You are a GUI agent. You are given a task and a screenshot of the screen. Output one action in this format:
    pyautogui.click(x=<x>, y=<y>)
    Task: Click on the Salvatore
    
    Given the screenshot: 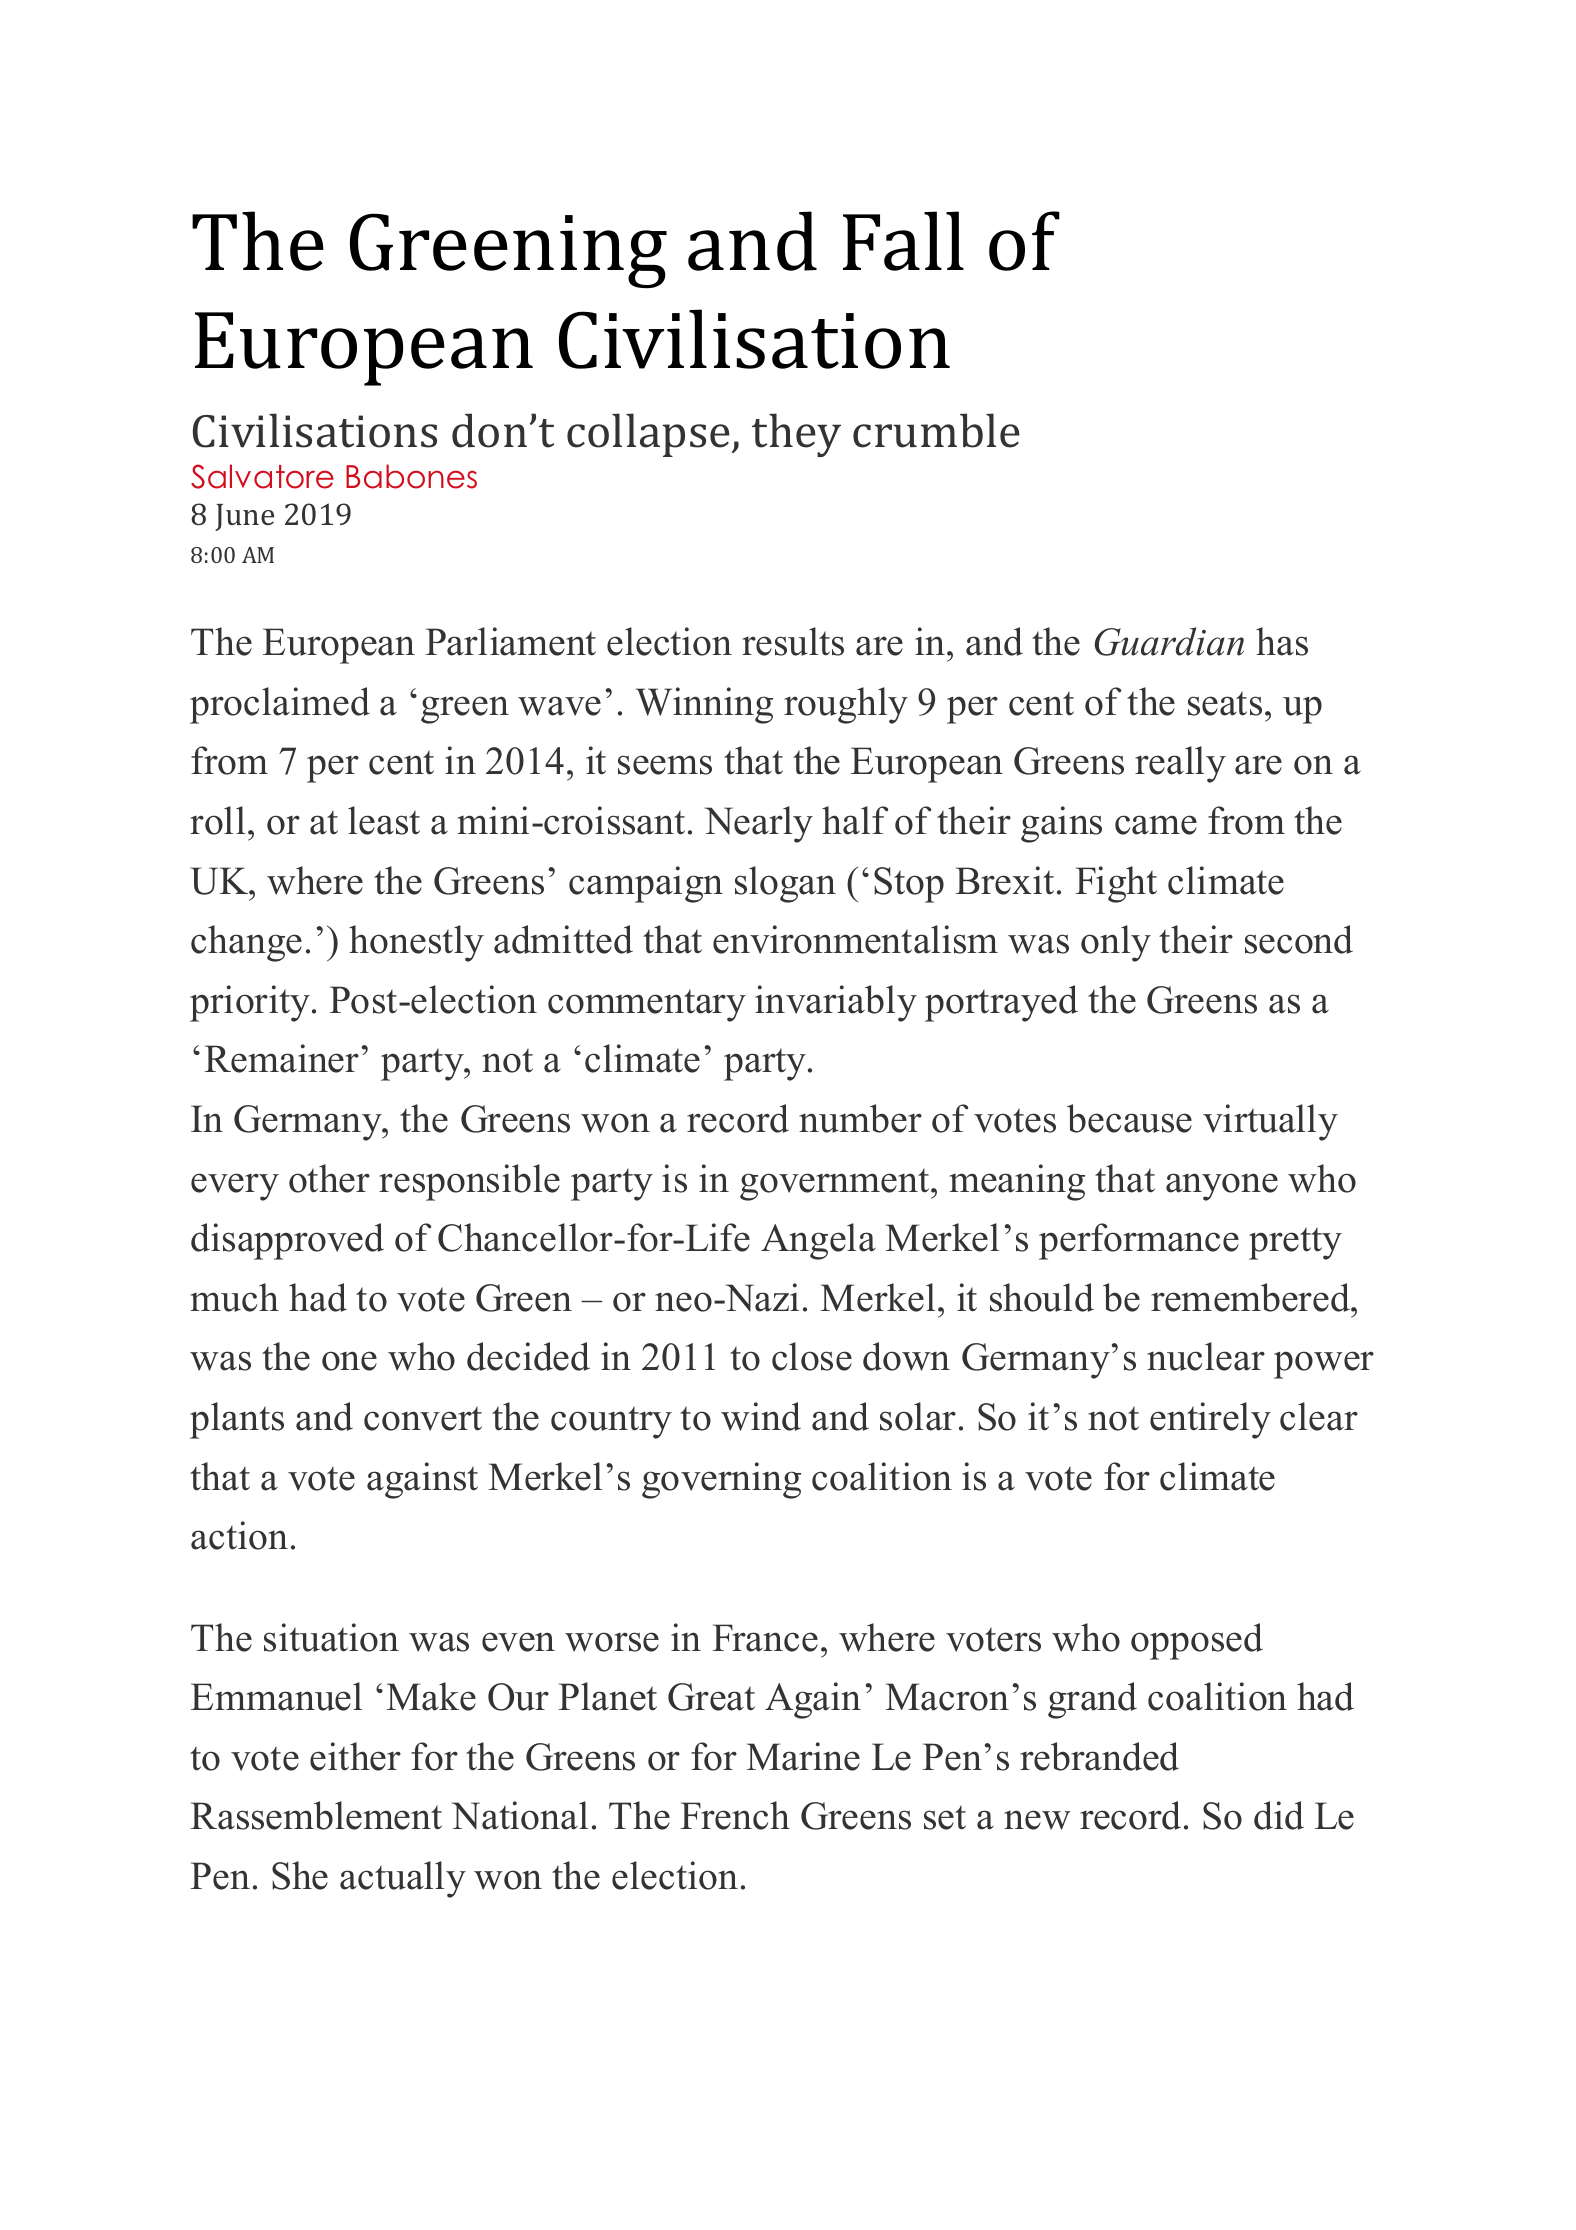 What is the action you would take?
    pyautogui.click(x=262, y=476)
